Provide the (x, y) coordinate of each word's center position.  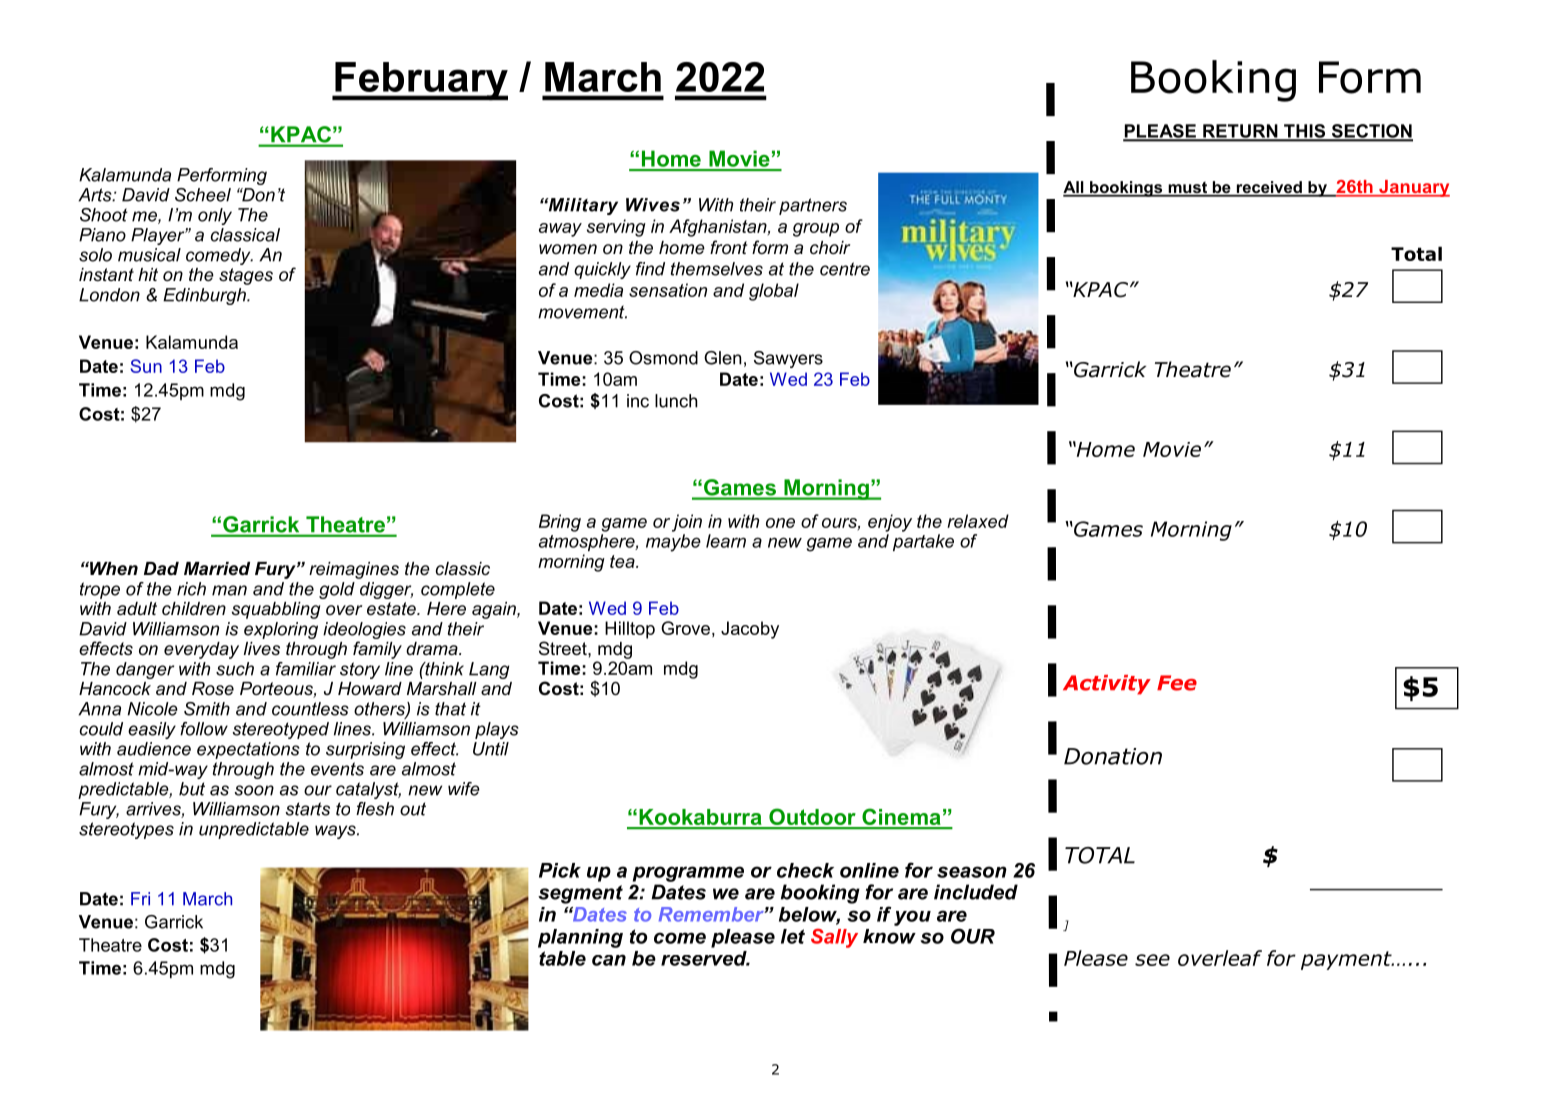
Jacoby (750, 630)
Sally (834, 938)
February (420, 81)
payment (1347, 960)
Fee (1177, 683)
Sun (146, 366)
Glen (722, 358)
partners (813, 206)
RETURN (1240, 132)
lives (262, 649)
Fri (140, 898)
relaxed (978, 521)
